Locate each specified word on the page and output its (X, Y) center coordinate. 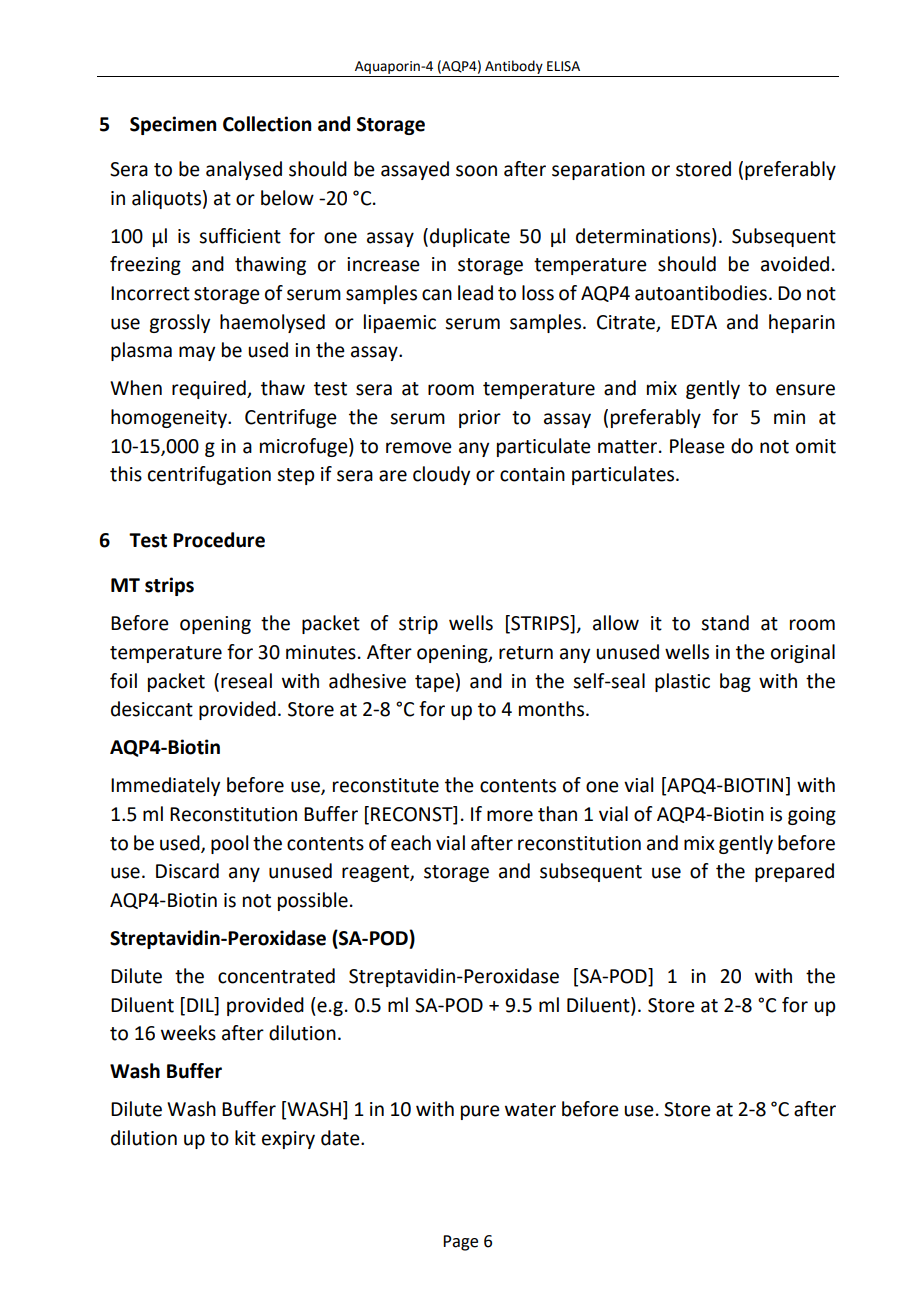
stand (725, 623)
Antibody (514, 67)
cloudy (441, 475)
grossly (179, 323)
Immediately (165, 786)
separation (598, 171)
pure (480, 1112)
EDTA (694, 322)
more (510, 816)
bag (735, 682)
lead (475, 293)
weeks (188, 1033)
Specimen (173, 125)
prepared (794, 872)
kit (245, 1138)
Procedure (219, 540)
